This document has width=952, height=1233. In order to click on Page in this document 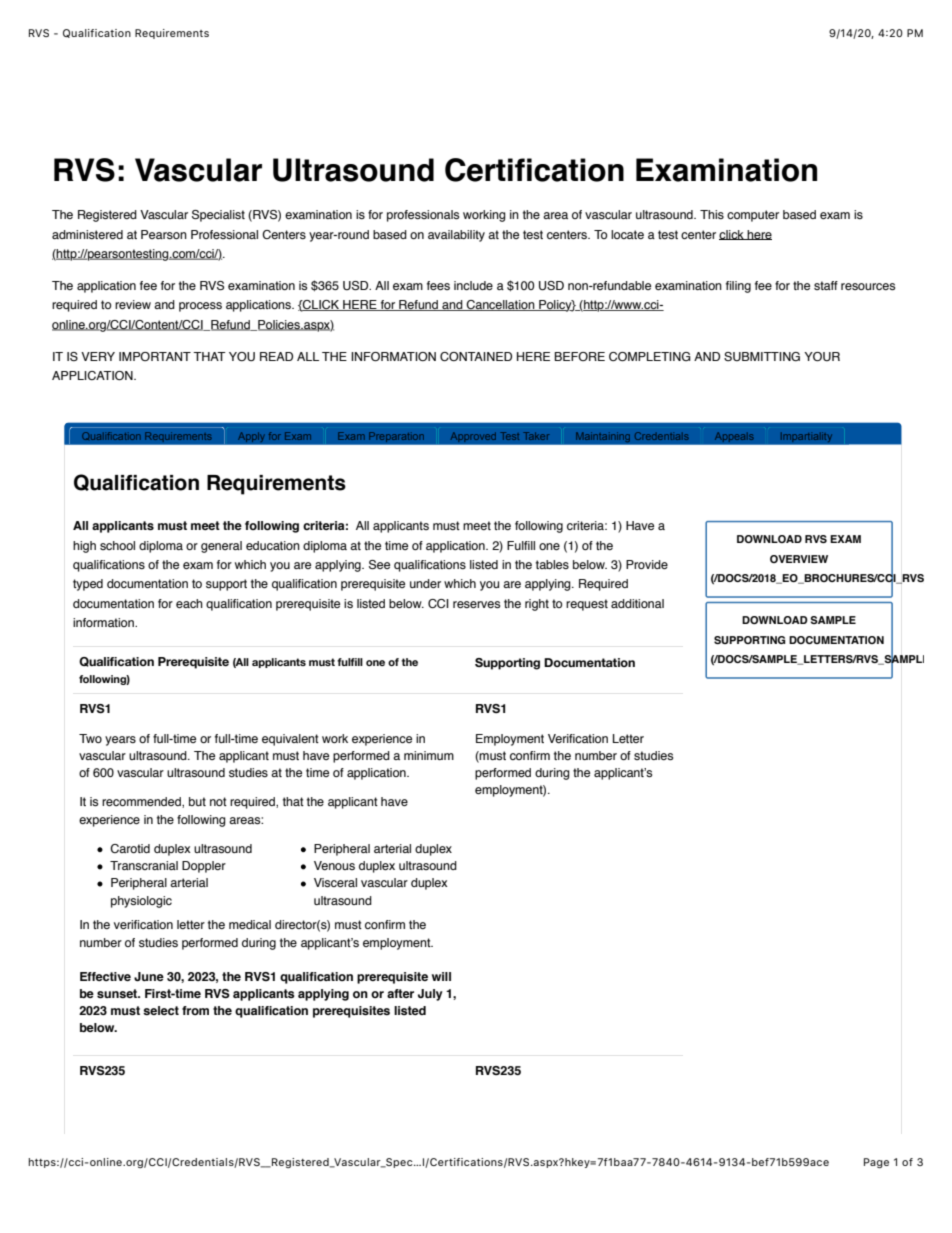, I will do `click(876, 1163)`.
